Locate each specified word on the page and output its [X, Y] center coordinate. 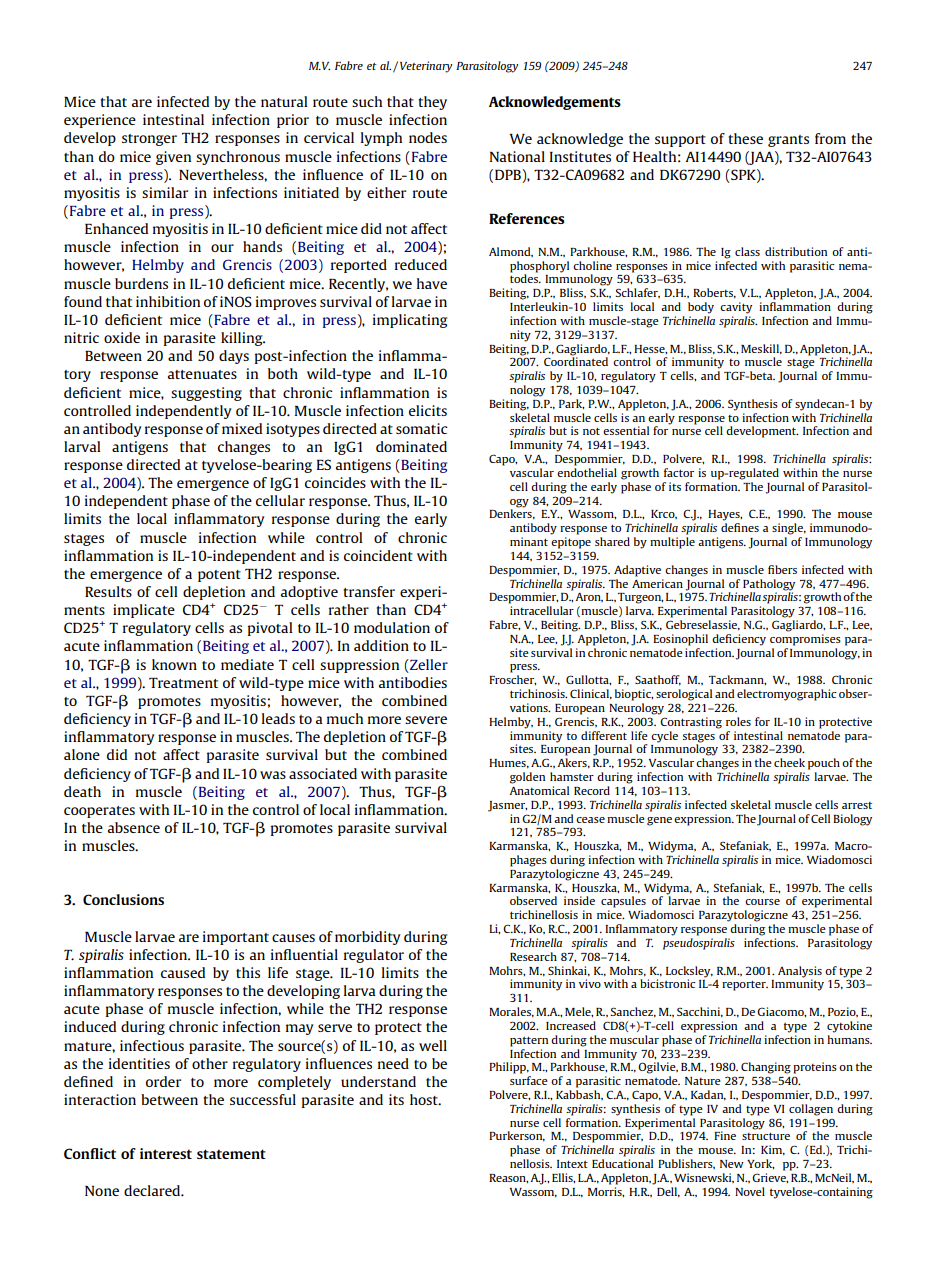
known [174, 664]
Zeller [428, 664]
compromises [805, 640]
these [745, 138]
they [432, 103]
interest [166, 1153]
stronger [149, 140]
